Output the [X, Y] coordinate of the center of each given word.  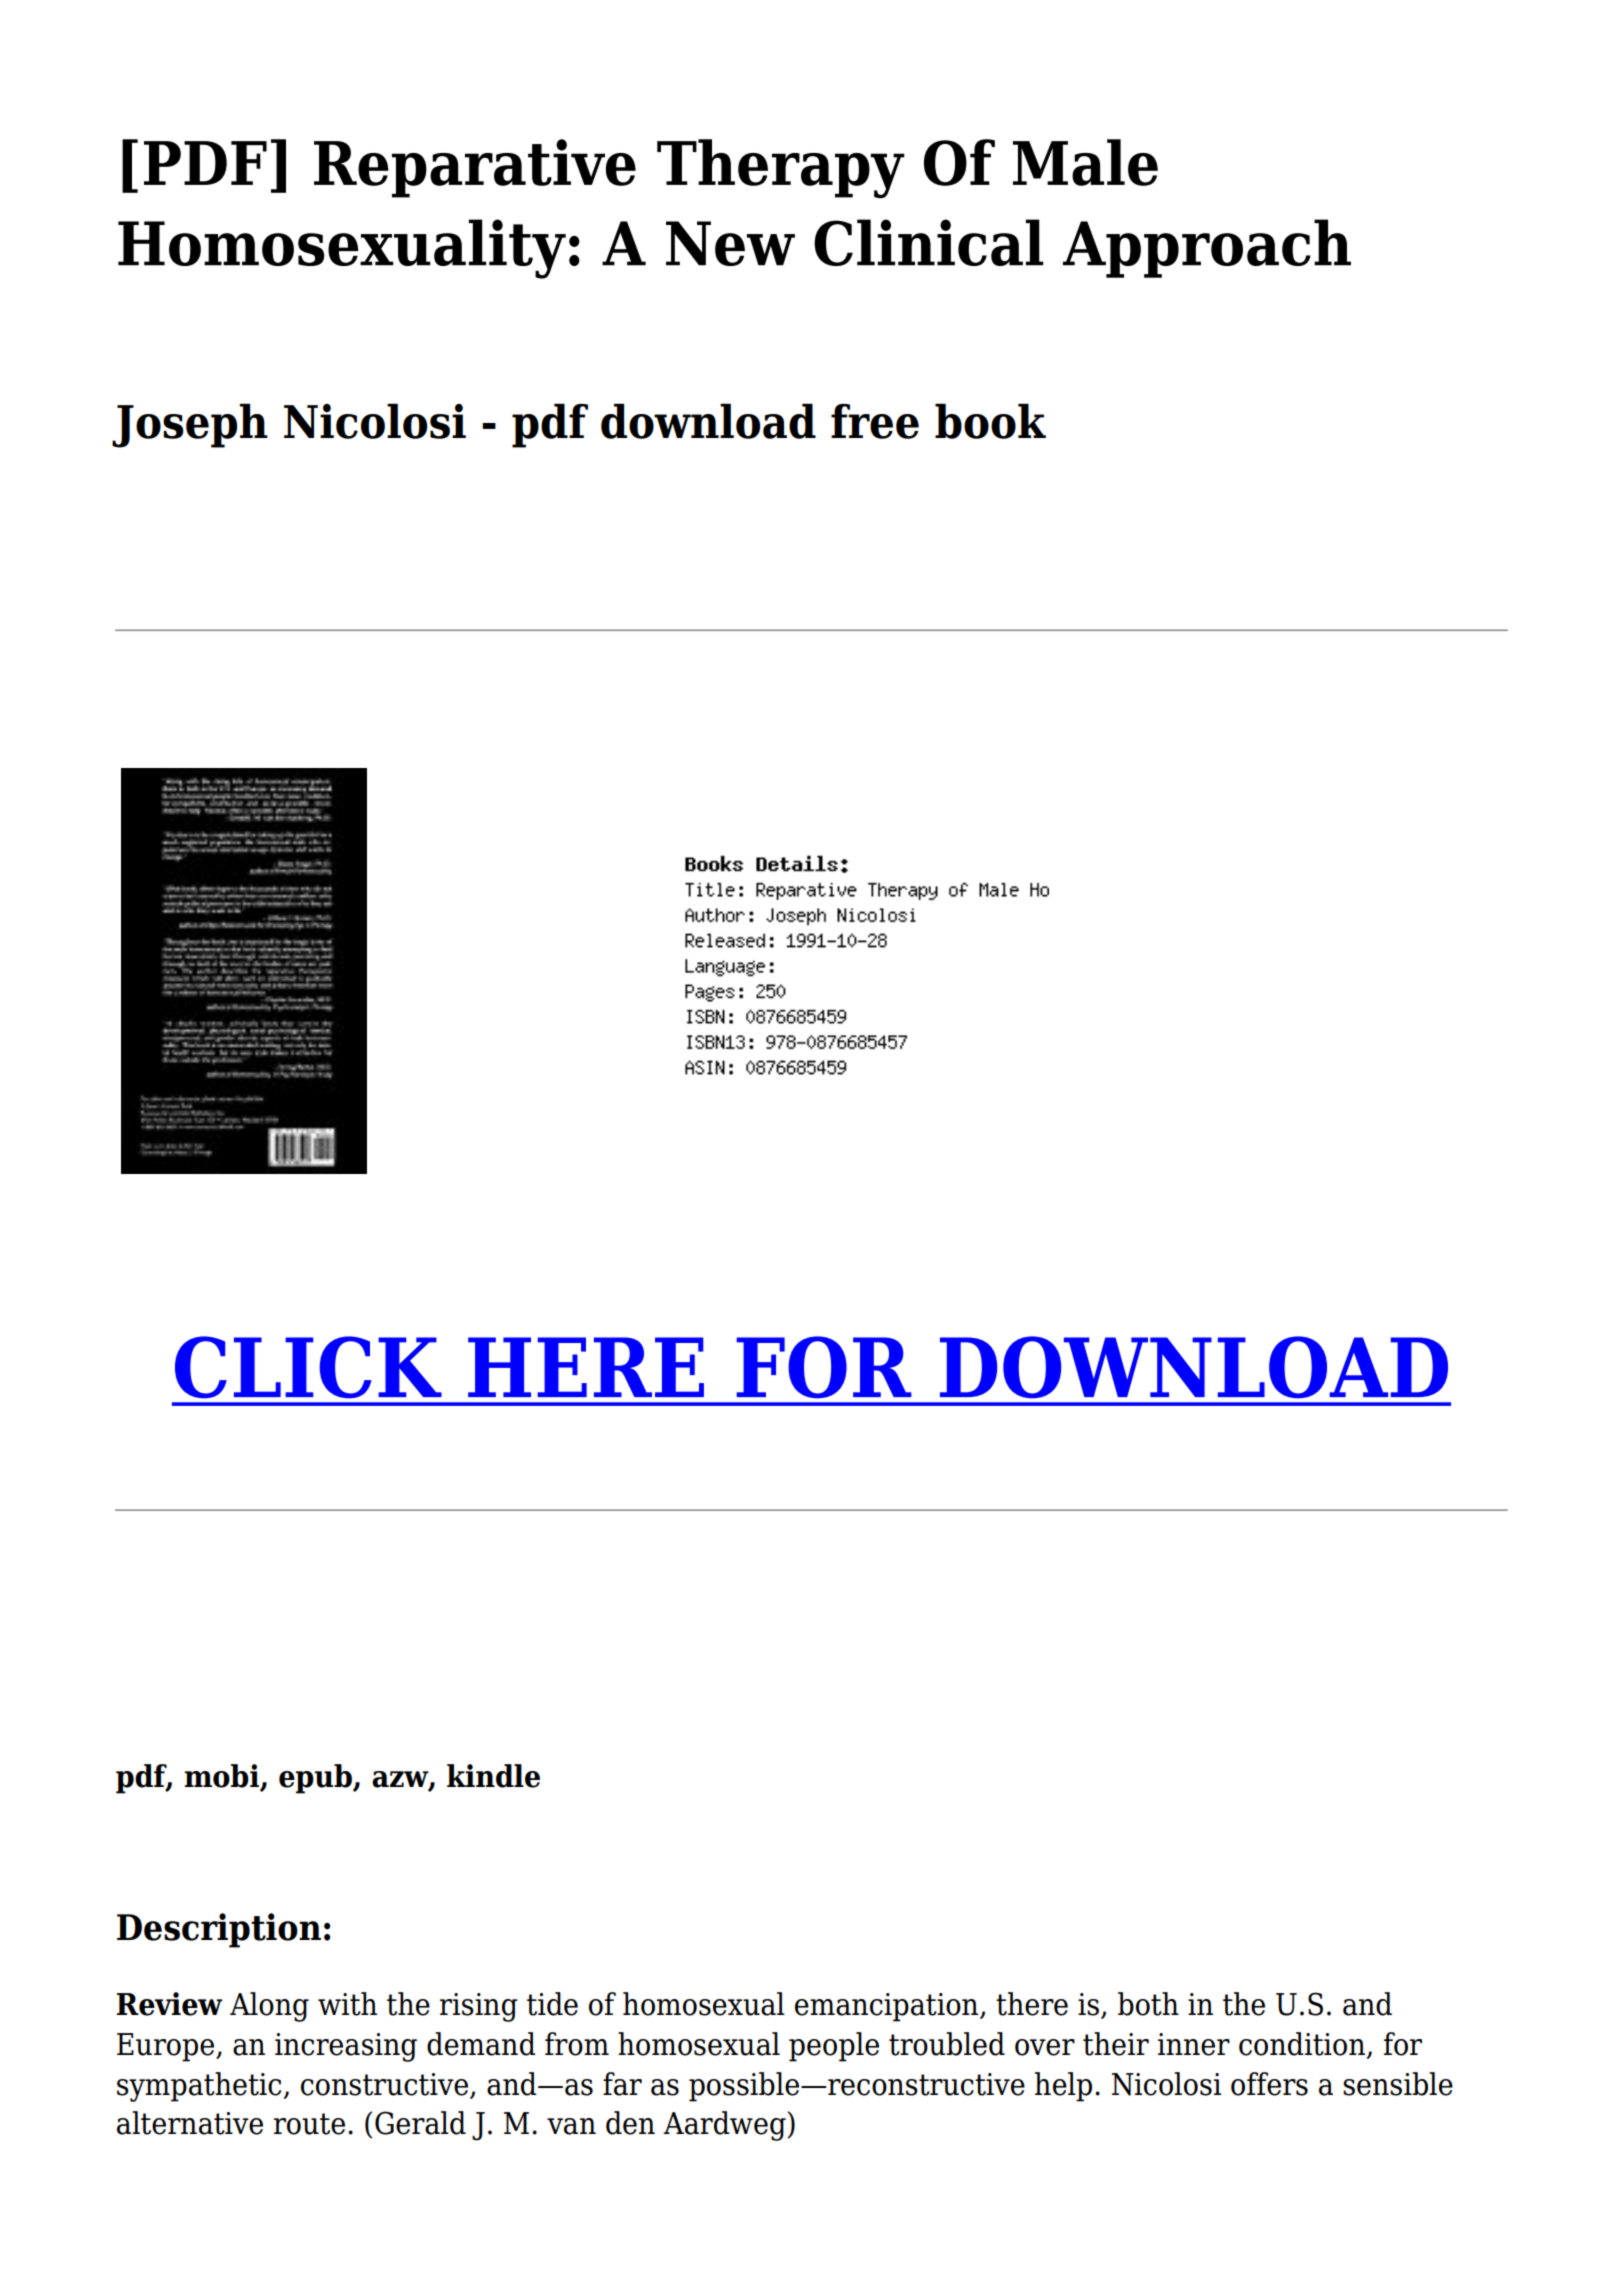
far [622, 2084]
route [309, 2124]
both [1148, 2004]
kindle [493, 1776]
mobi [222, 1777]
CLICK [308, 1367]
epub [316, 1779]
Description [219, 1930]
